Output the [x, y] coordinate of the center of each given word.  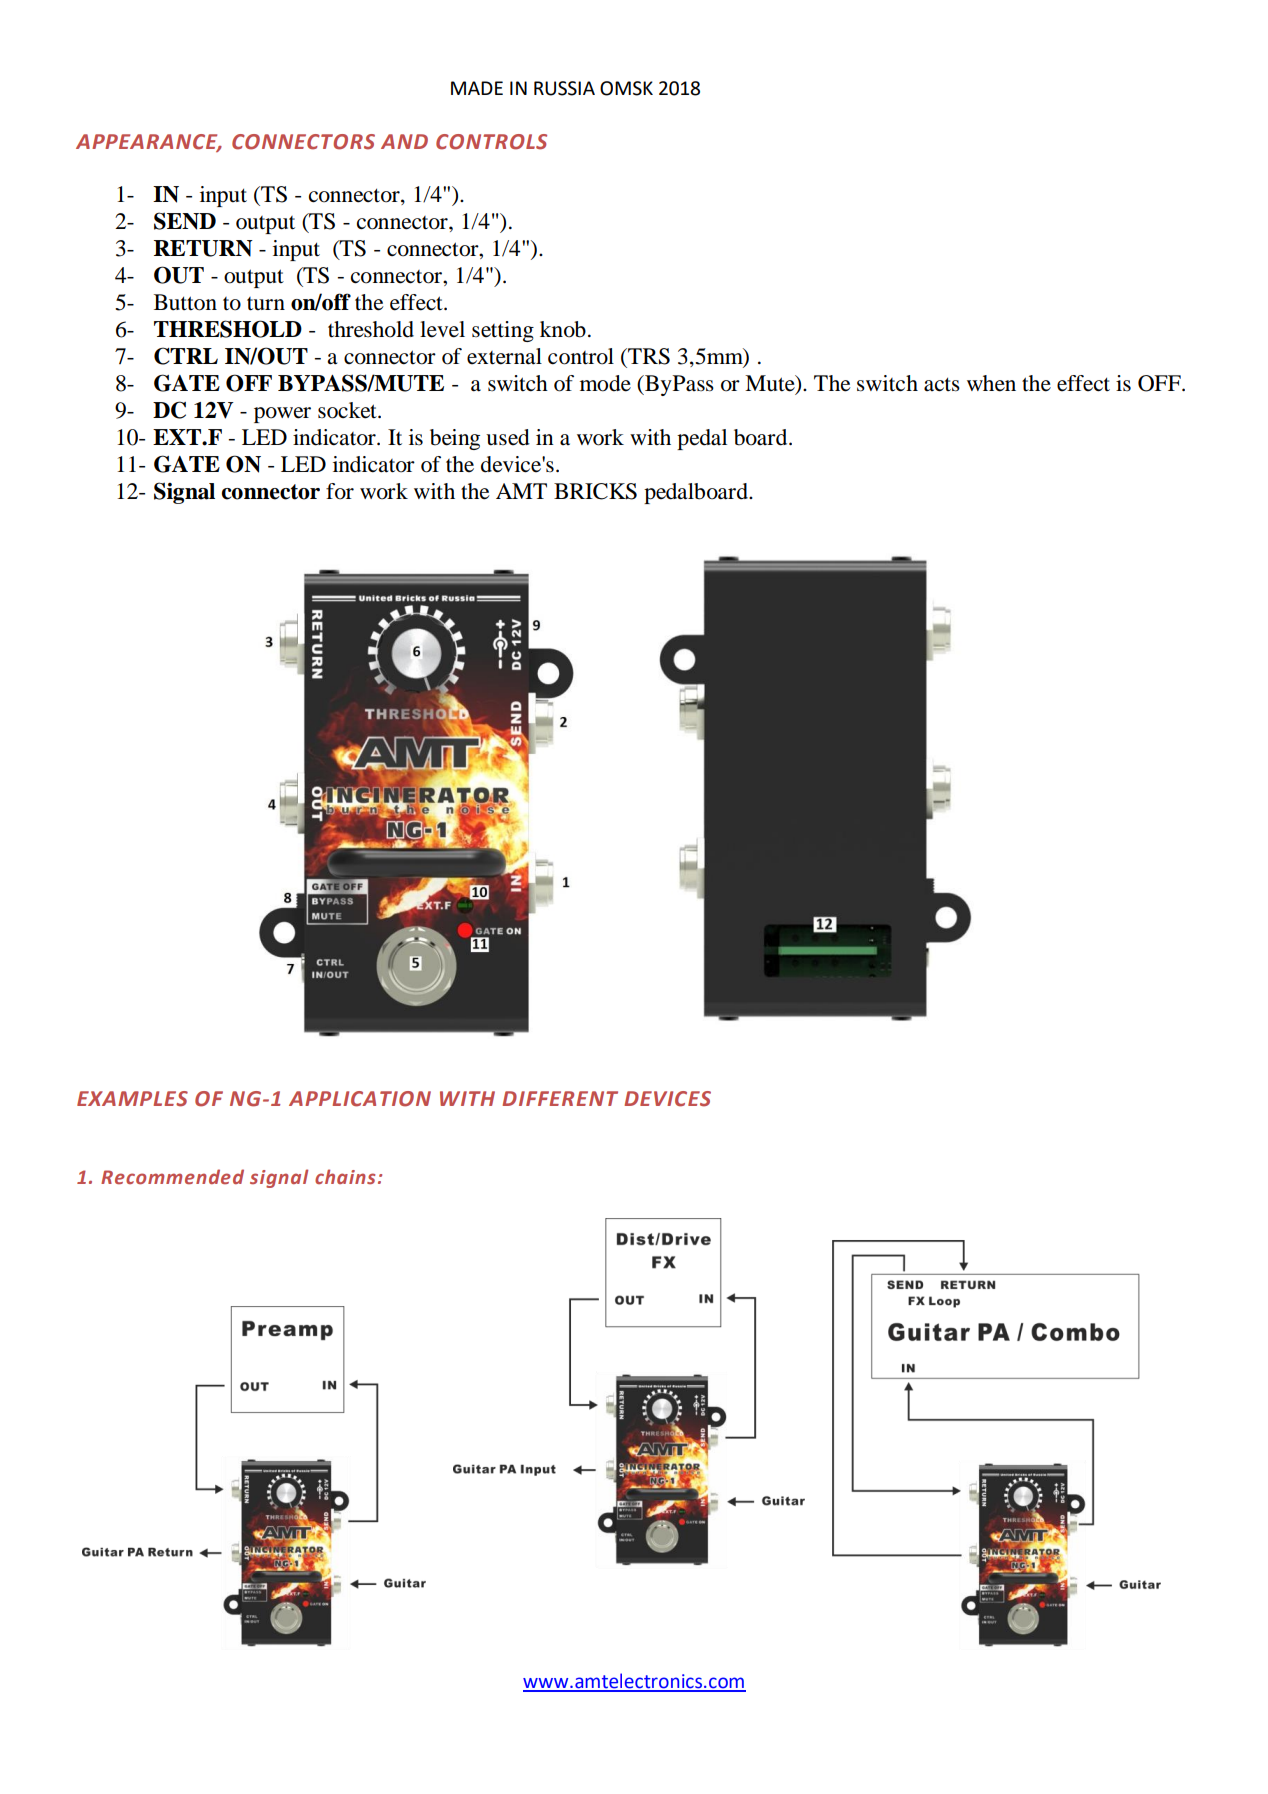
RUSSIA [564, 88]
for [340, 491]
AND [404, 141]
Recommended [172, 1176]
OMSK [626, 88]
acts [942, 384]
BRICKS [595, 491]
